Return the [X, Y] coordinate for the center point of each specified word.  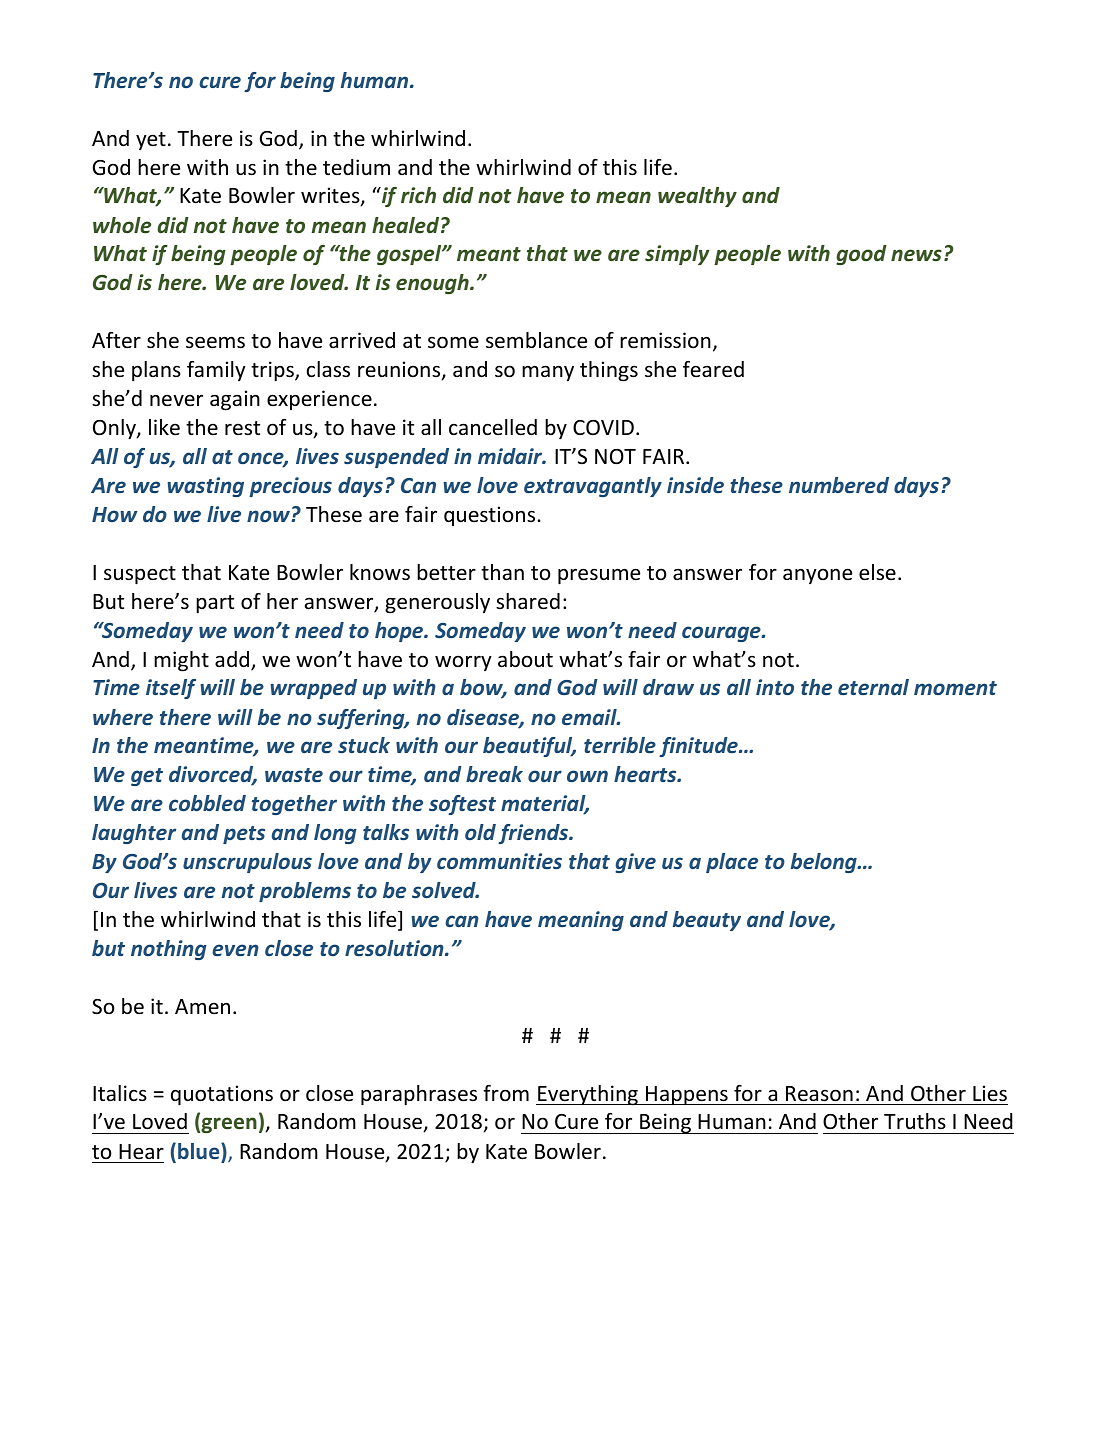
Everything [588, 1095]
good [861, 255]
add [233, 660]
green [228, 1125]
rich [418, 195]
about [525, 659]
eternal [873, 687]
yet [151, 141]
